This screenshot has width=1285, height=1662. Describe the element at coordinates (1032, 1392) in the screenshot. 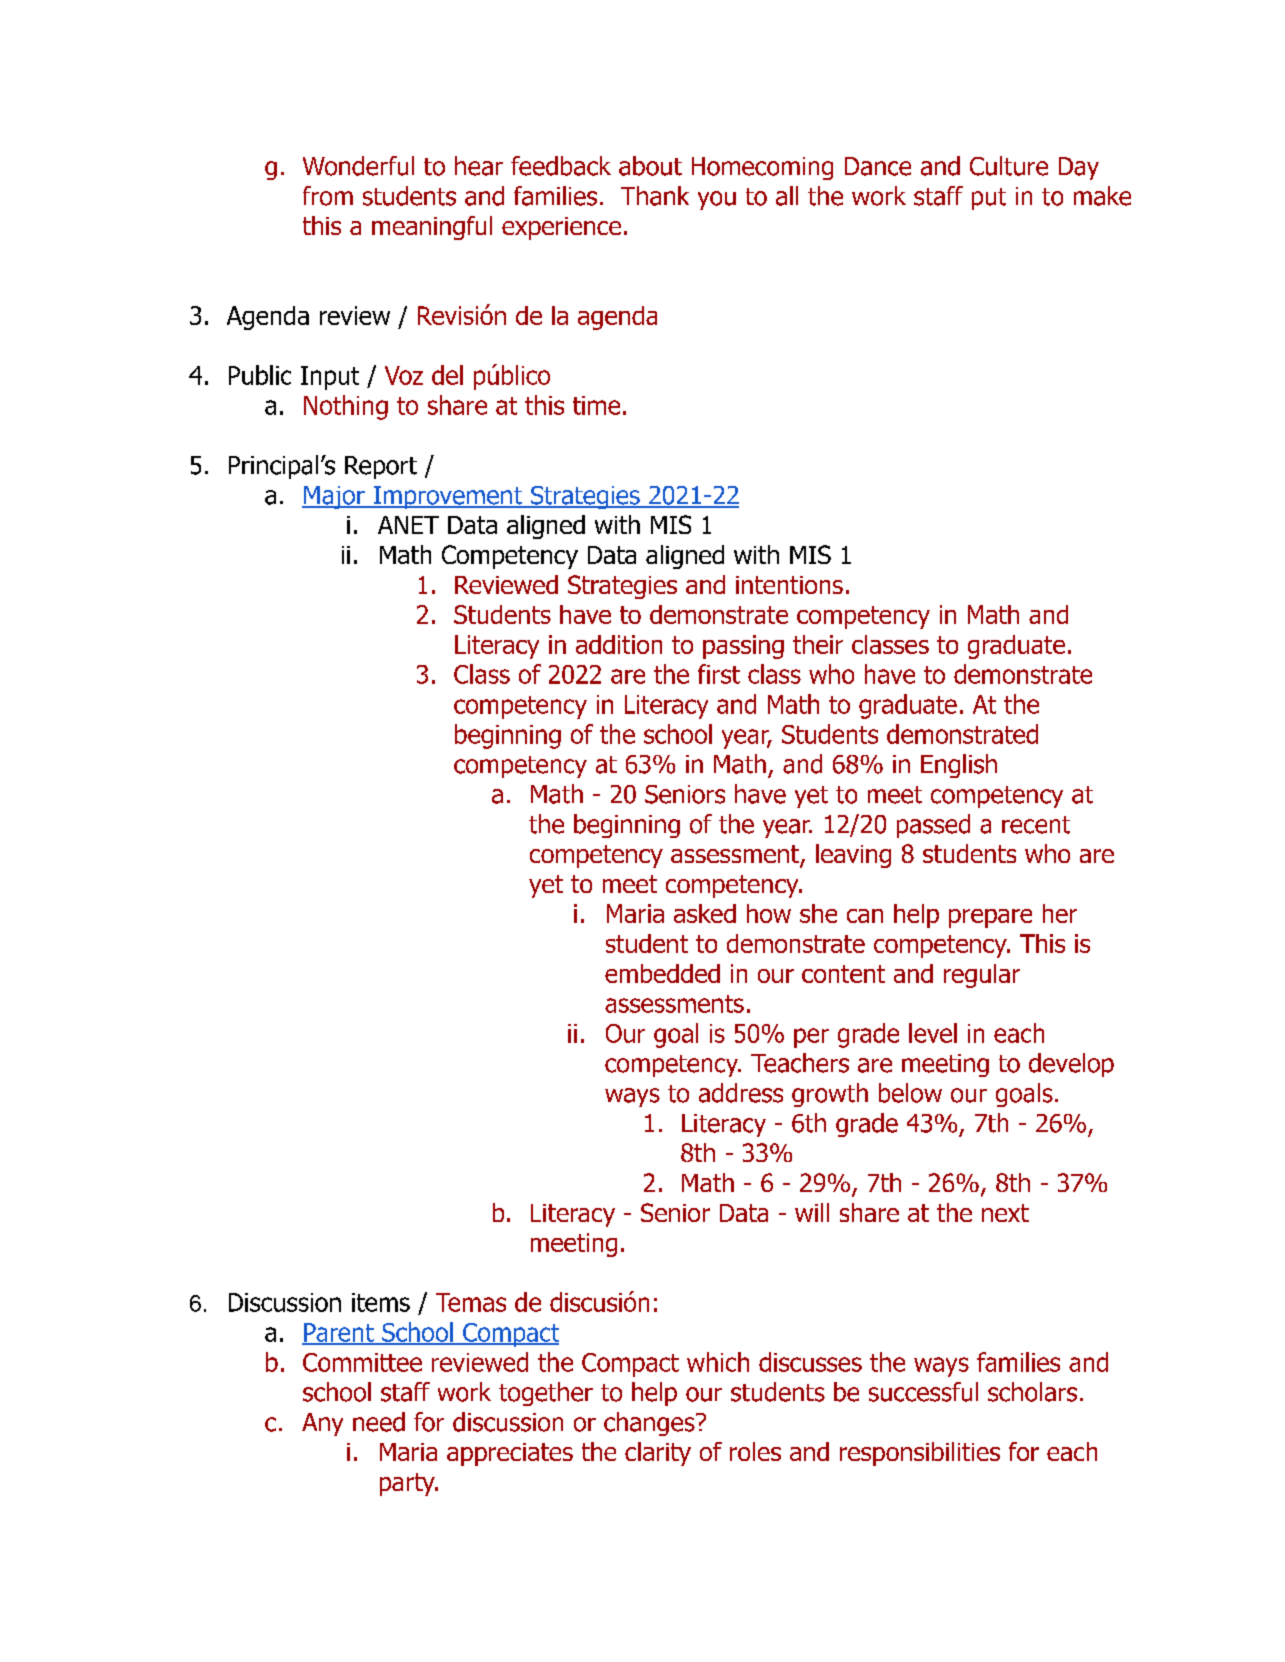

I see `scholars` at that location.
